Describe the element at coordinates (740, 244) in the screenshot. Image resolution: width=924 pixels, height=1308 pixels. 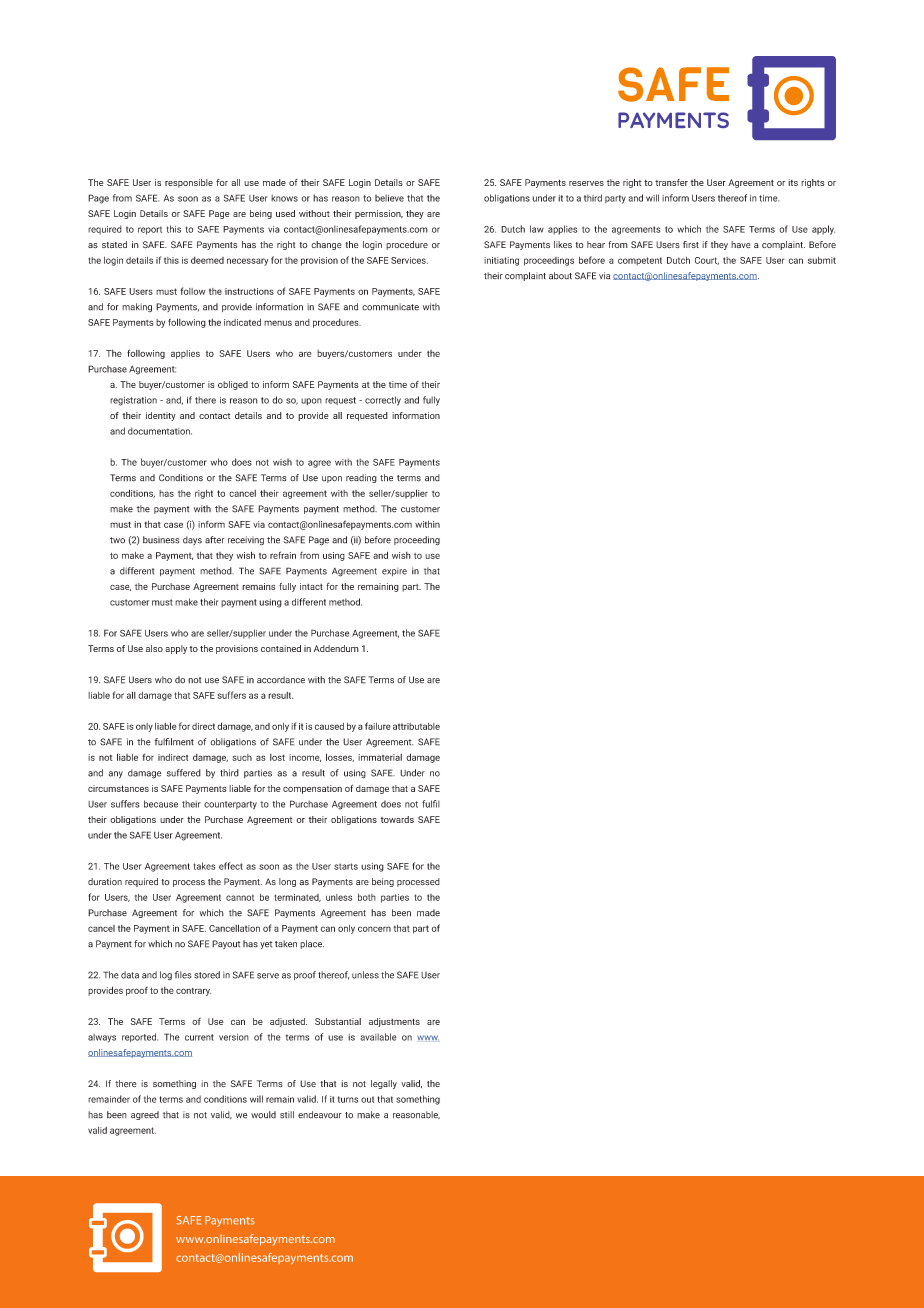
I see `have` at that location.
